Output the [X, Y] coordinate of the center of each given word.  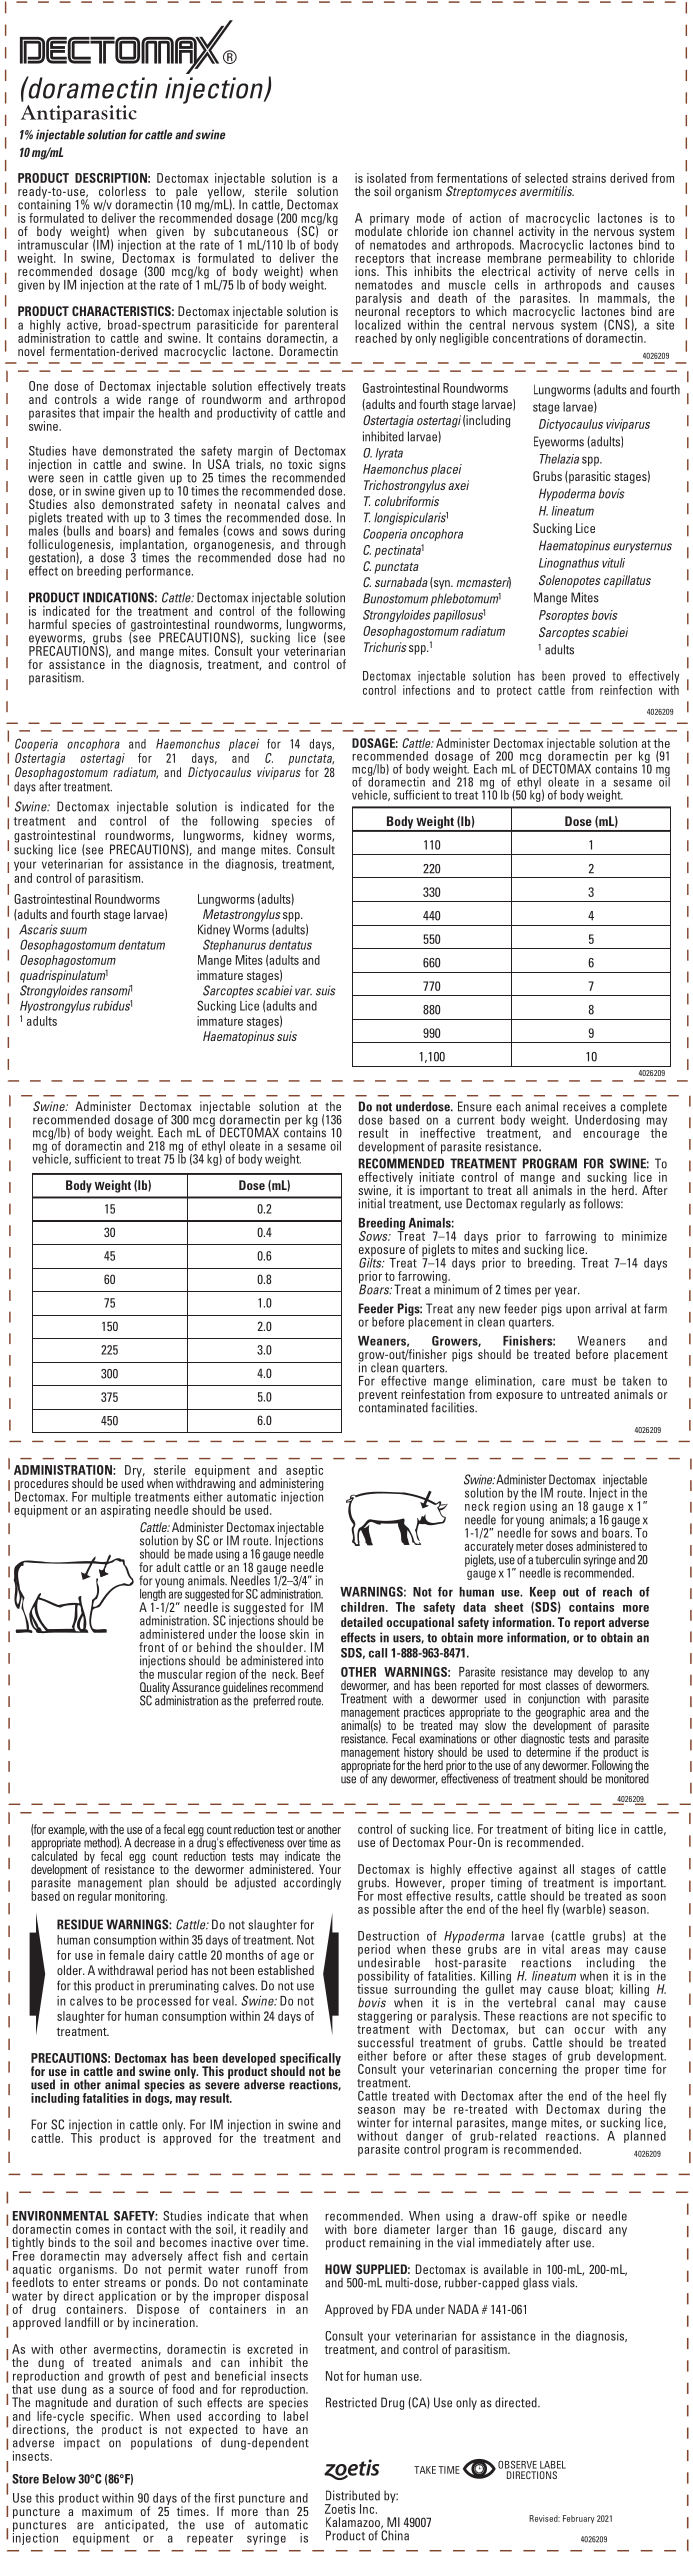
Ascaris [38, 929]
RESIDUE [80, 1924]
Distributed [353, 2495]
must [584, 1381]
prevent [379, 1397]
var [303, 992]
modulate [378, 230]
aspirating [125, 1510]
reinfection [626, 690]
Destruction [388, 1936]
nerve [613, 272]
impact [82, 2442]
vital [553, 1949]
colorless [122, 191]
